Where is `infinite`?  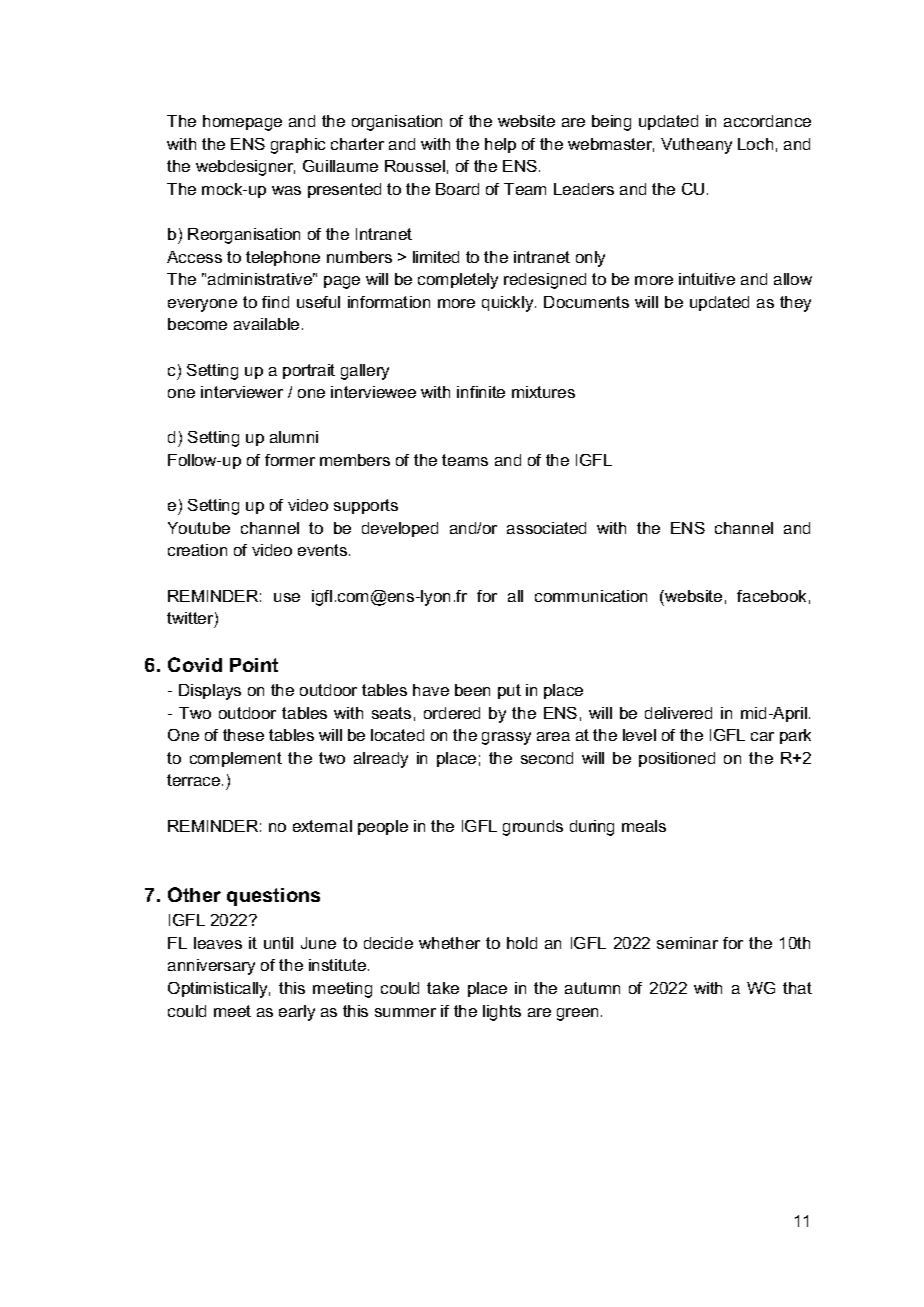 infinite is located at coordinates (481, 392).
